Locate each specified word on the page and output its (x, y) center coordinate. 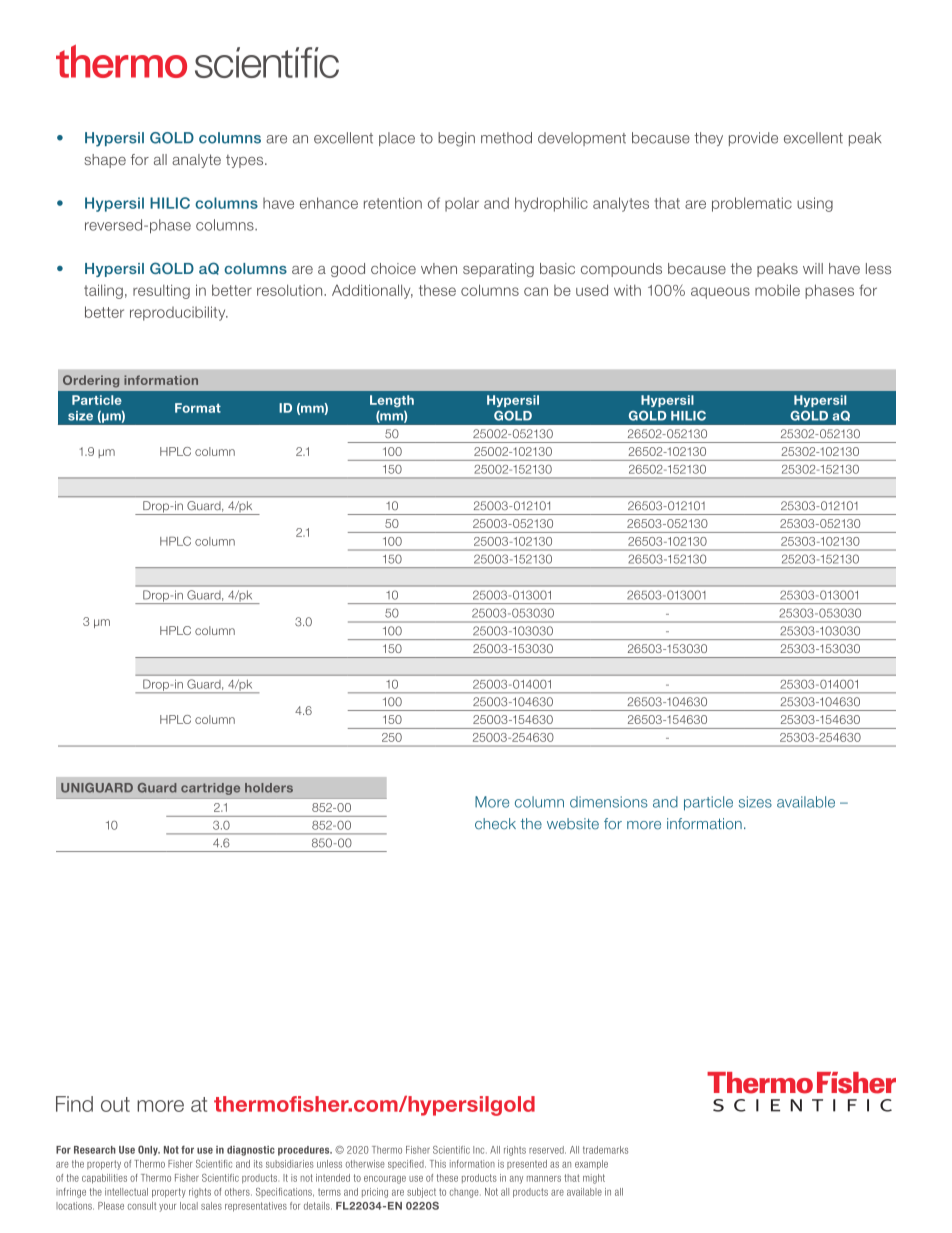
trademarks (605, 1150)
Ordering (91, 381)
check (495, 824)
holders (269, 788)
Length (392, 401)
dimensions (609, 802)
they (708, 139)
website (573, 824)
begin (456, 139)
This (438, 1164)
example (591, 1165)
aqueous (720, 293)
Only (149, 1151)
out (115, 1104)
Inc (480, 1150)
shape (105, 161)
